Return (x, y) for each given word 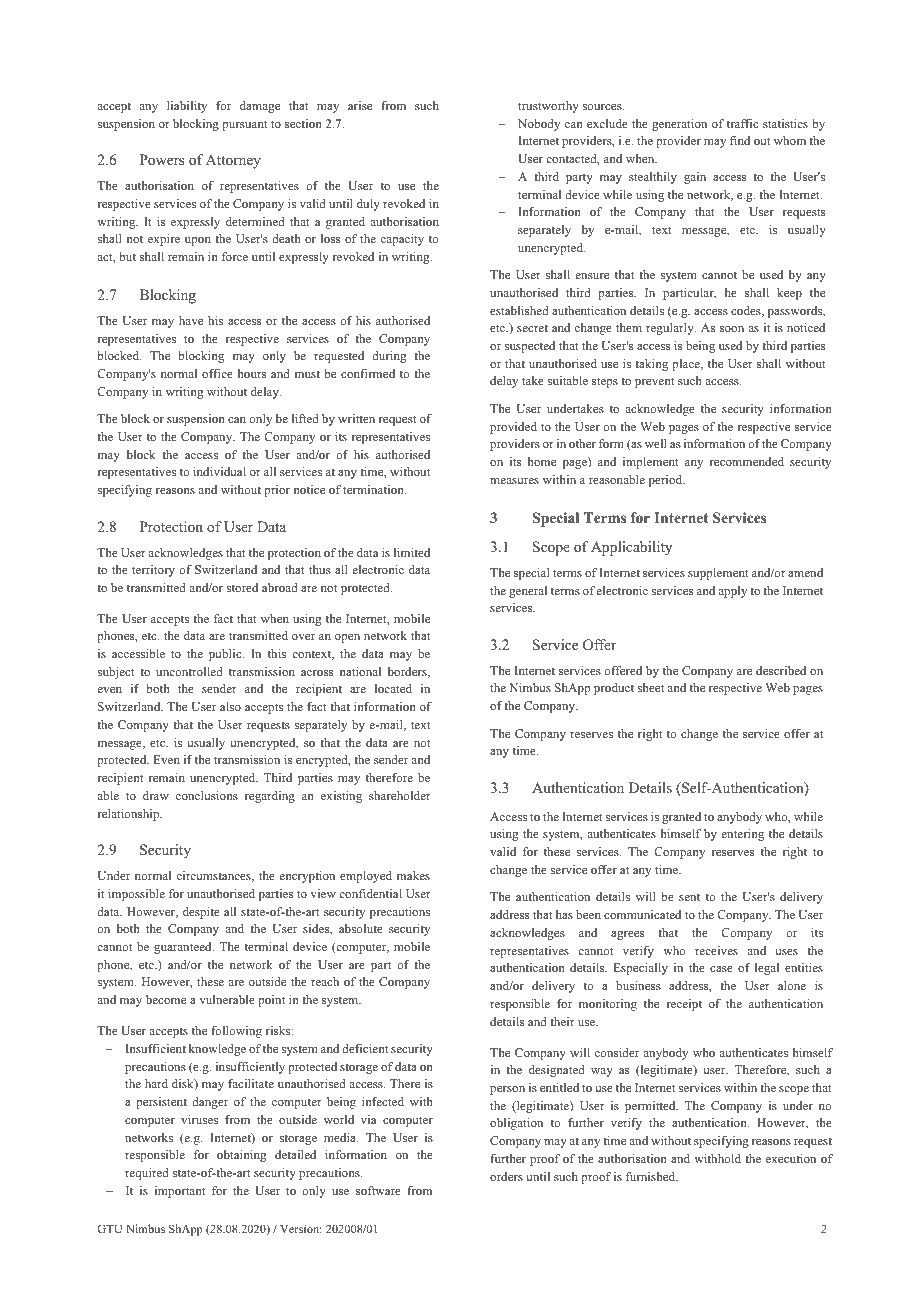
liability (187, 107)
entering (742, 835)
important (180, 1192)
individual (219, 471)
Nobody (539, 125)
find (740, 140)
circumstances (215, 876)
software (378, 1190)
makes (413, 875)
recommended (747, 461)
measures (514, 481)
